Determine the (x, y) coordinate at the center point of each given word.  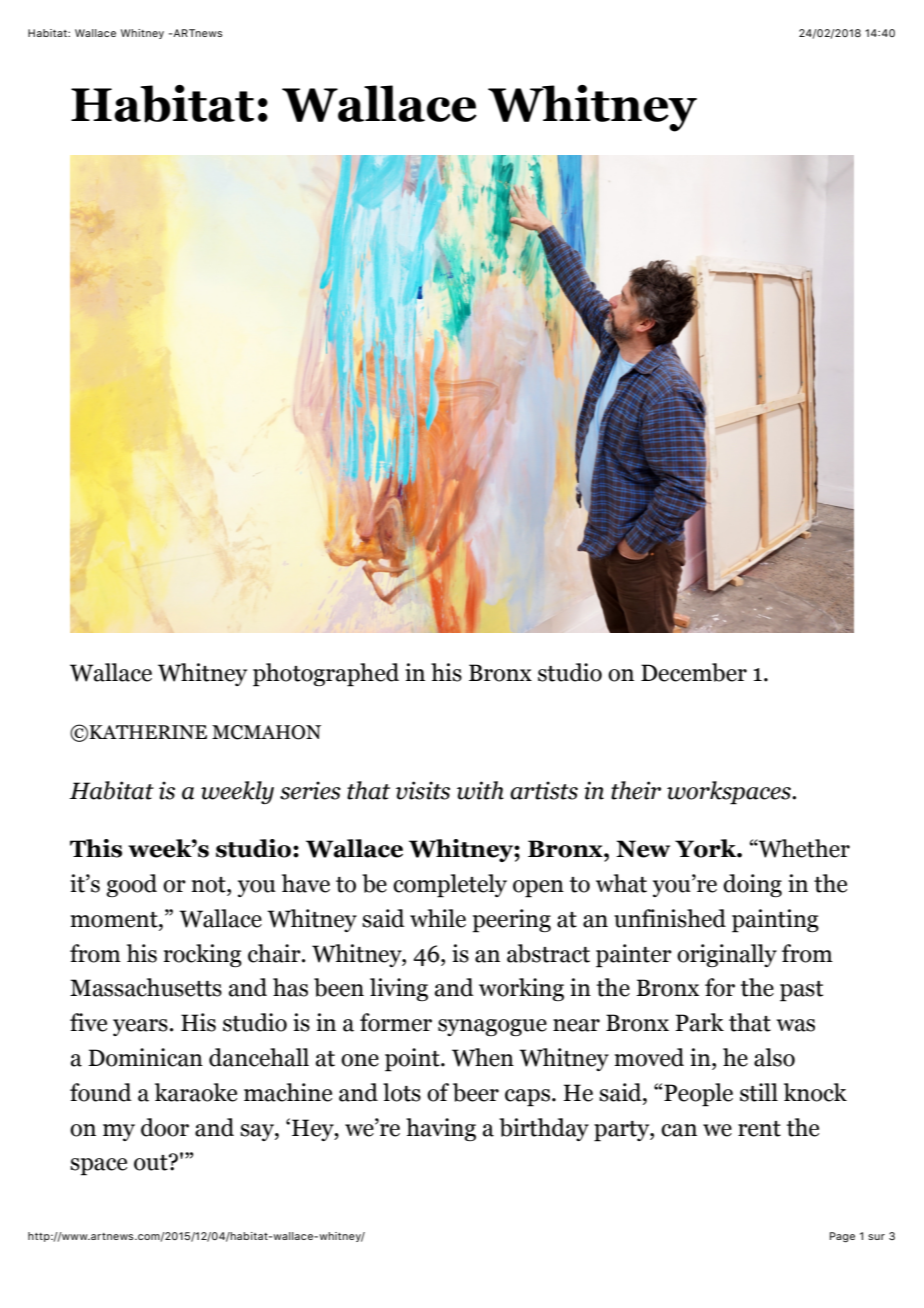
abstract (548, 953)
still (759, 1092)
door (165, 1127)
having (441, 1129)
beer (476, 1092)
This (96, 848)
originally (727, 955)
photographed (326, 675)
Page (842, 1237)
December (694, 672)
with (480, 790)
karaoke (196, 1092)
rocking (202, 955)
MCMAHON (266, 732)
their (636, 790)
